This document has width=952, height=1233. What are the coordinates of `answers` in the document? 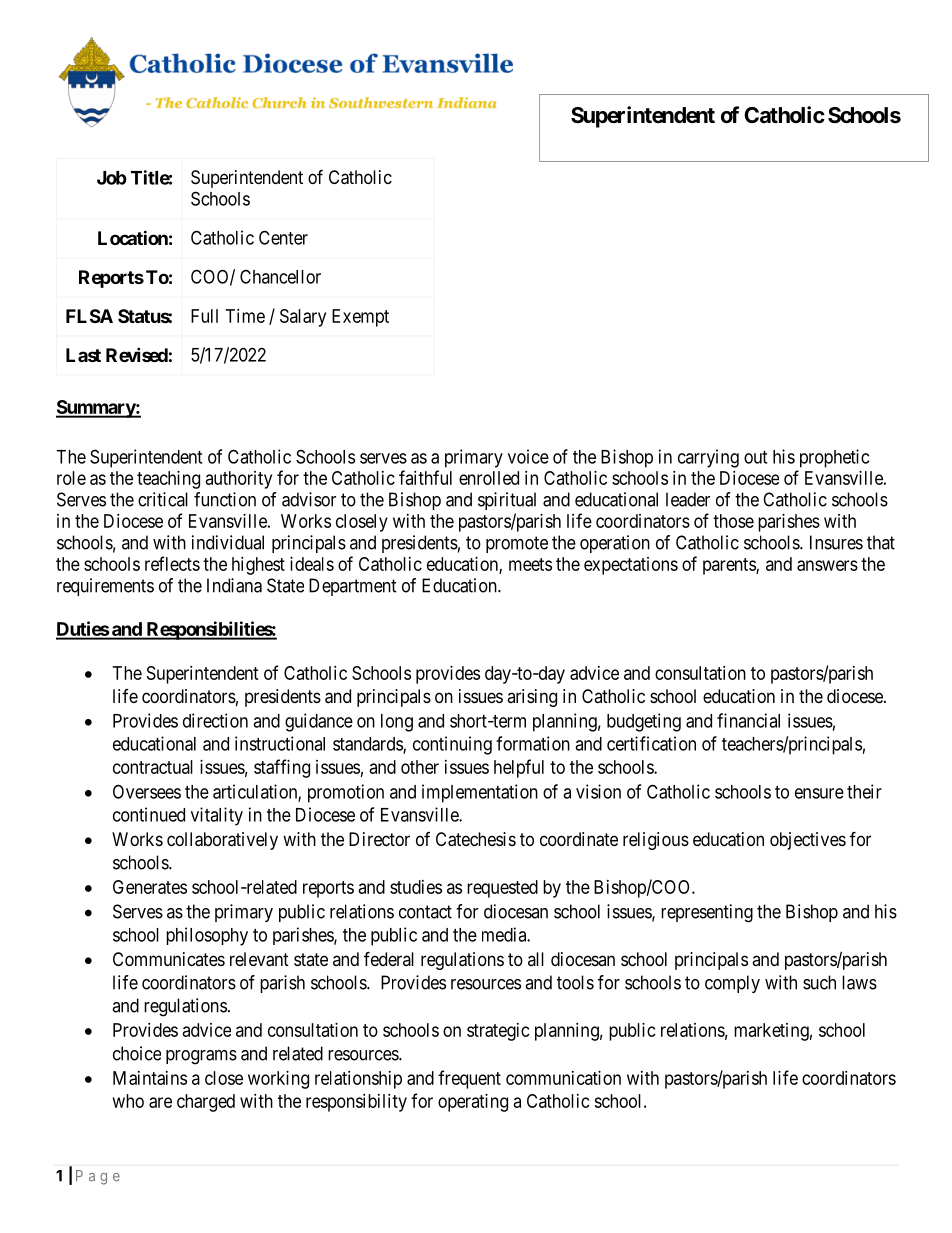 It's located at (827, 565).
